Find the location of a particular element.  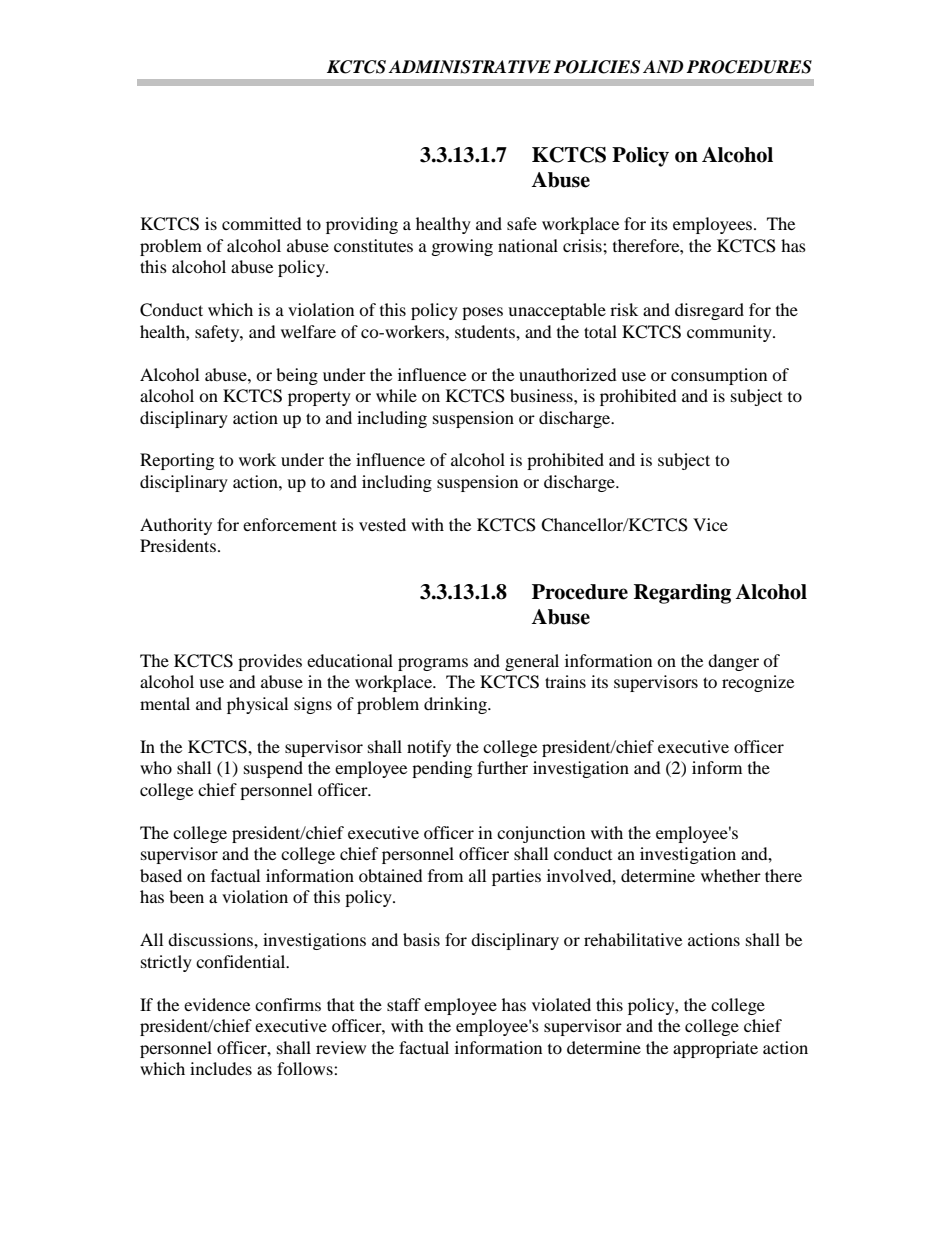

suspend is located at coordinates (273, 769).
